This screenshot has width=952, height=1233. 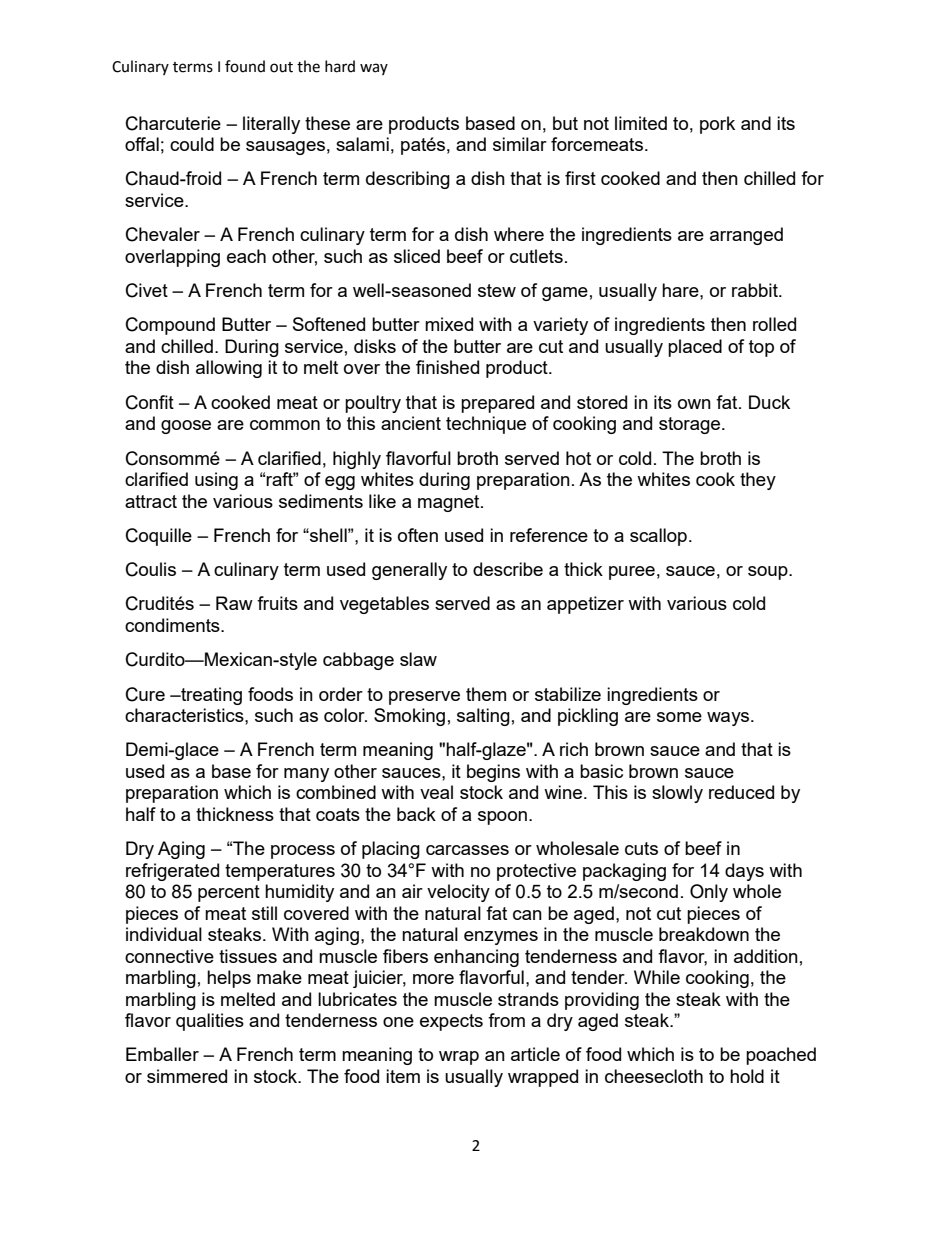 I want to click on hold, so click(x=747, y=1076).
